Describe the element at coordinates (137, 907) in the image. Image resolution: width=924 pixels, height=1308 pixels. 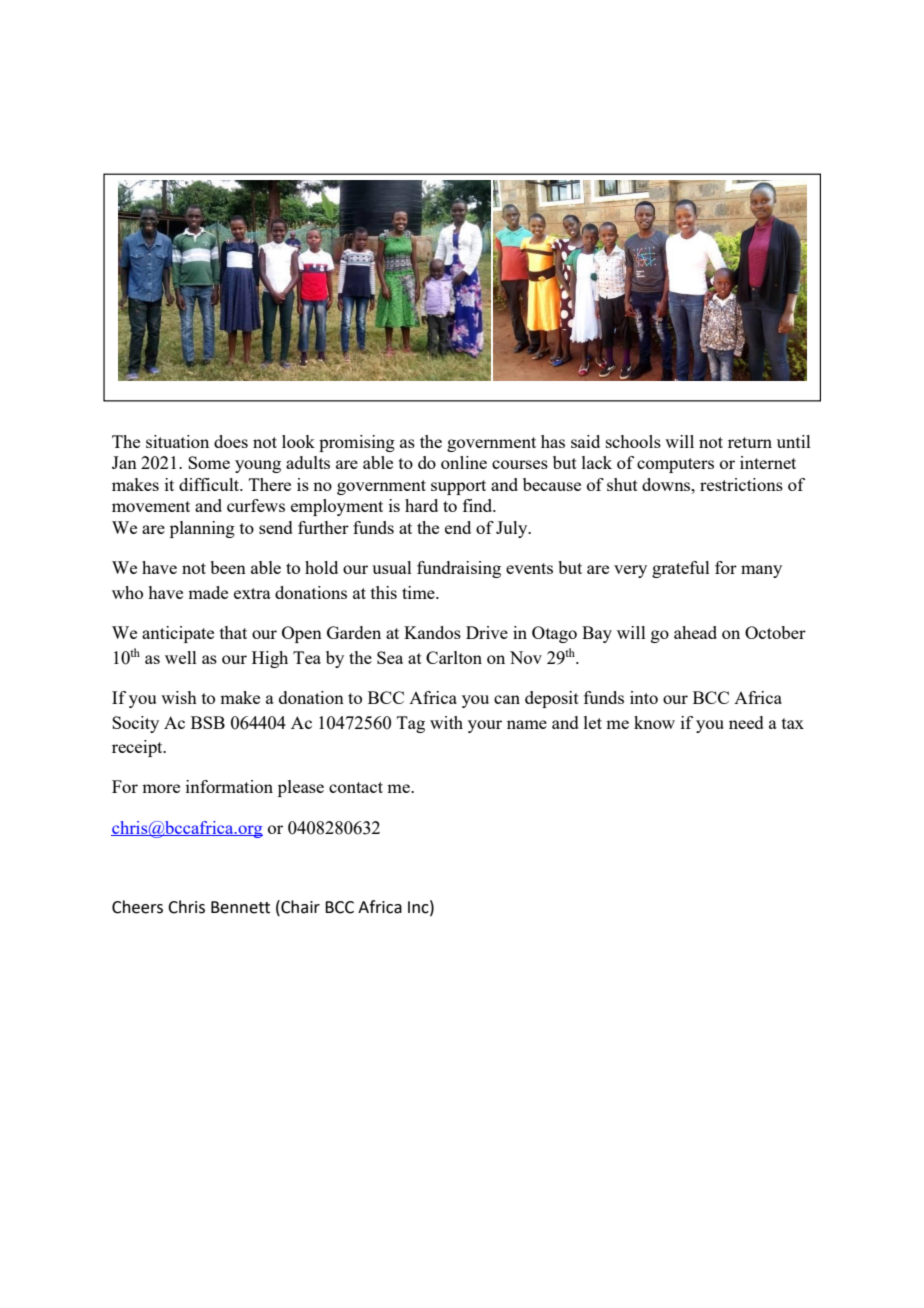
I see `Cheers` at that location.
